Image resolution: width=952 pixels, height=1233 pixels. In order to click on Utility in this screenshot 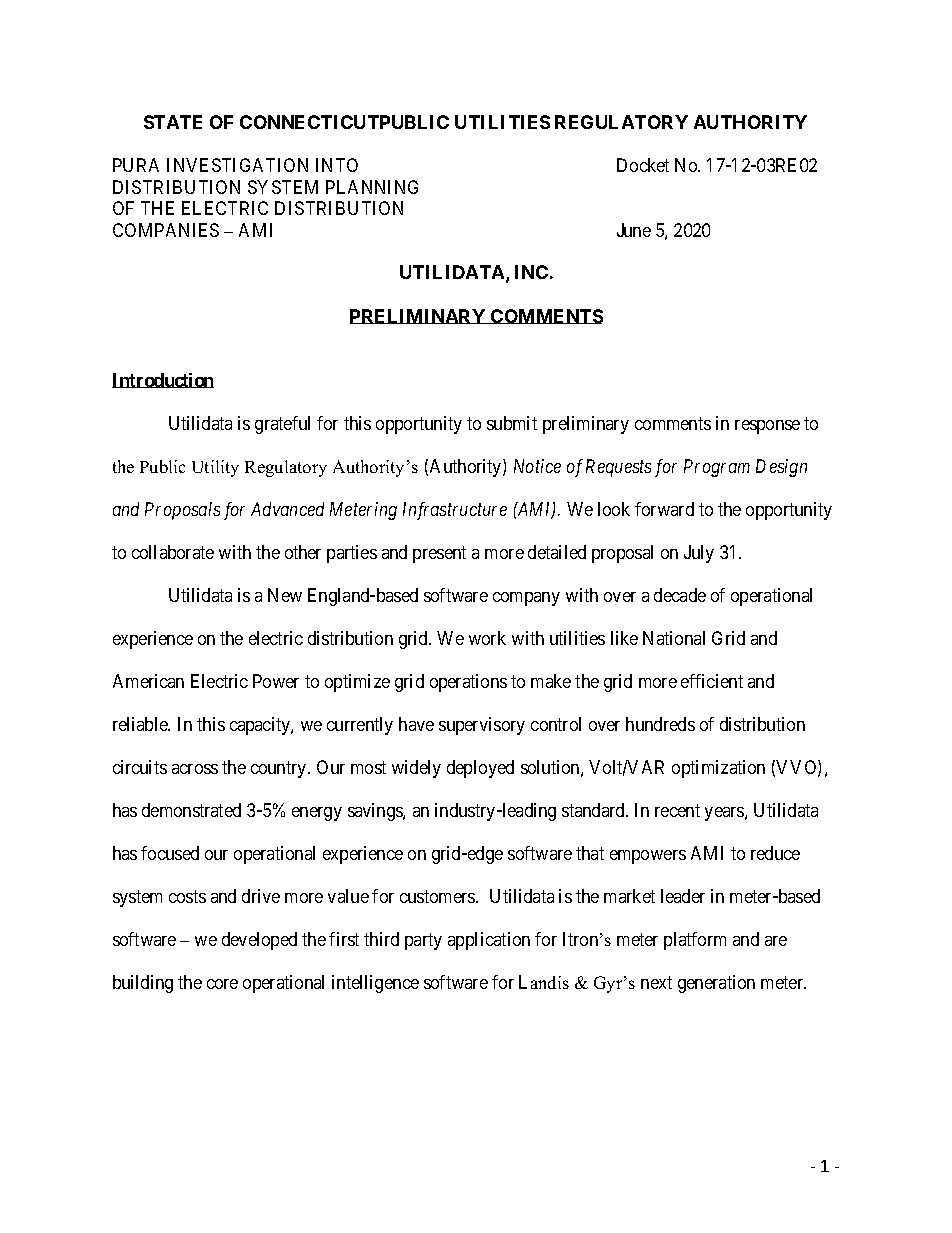, I will do `click(215, 468)`.
